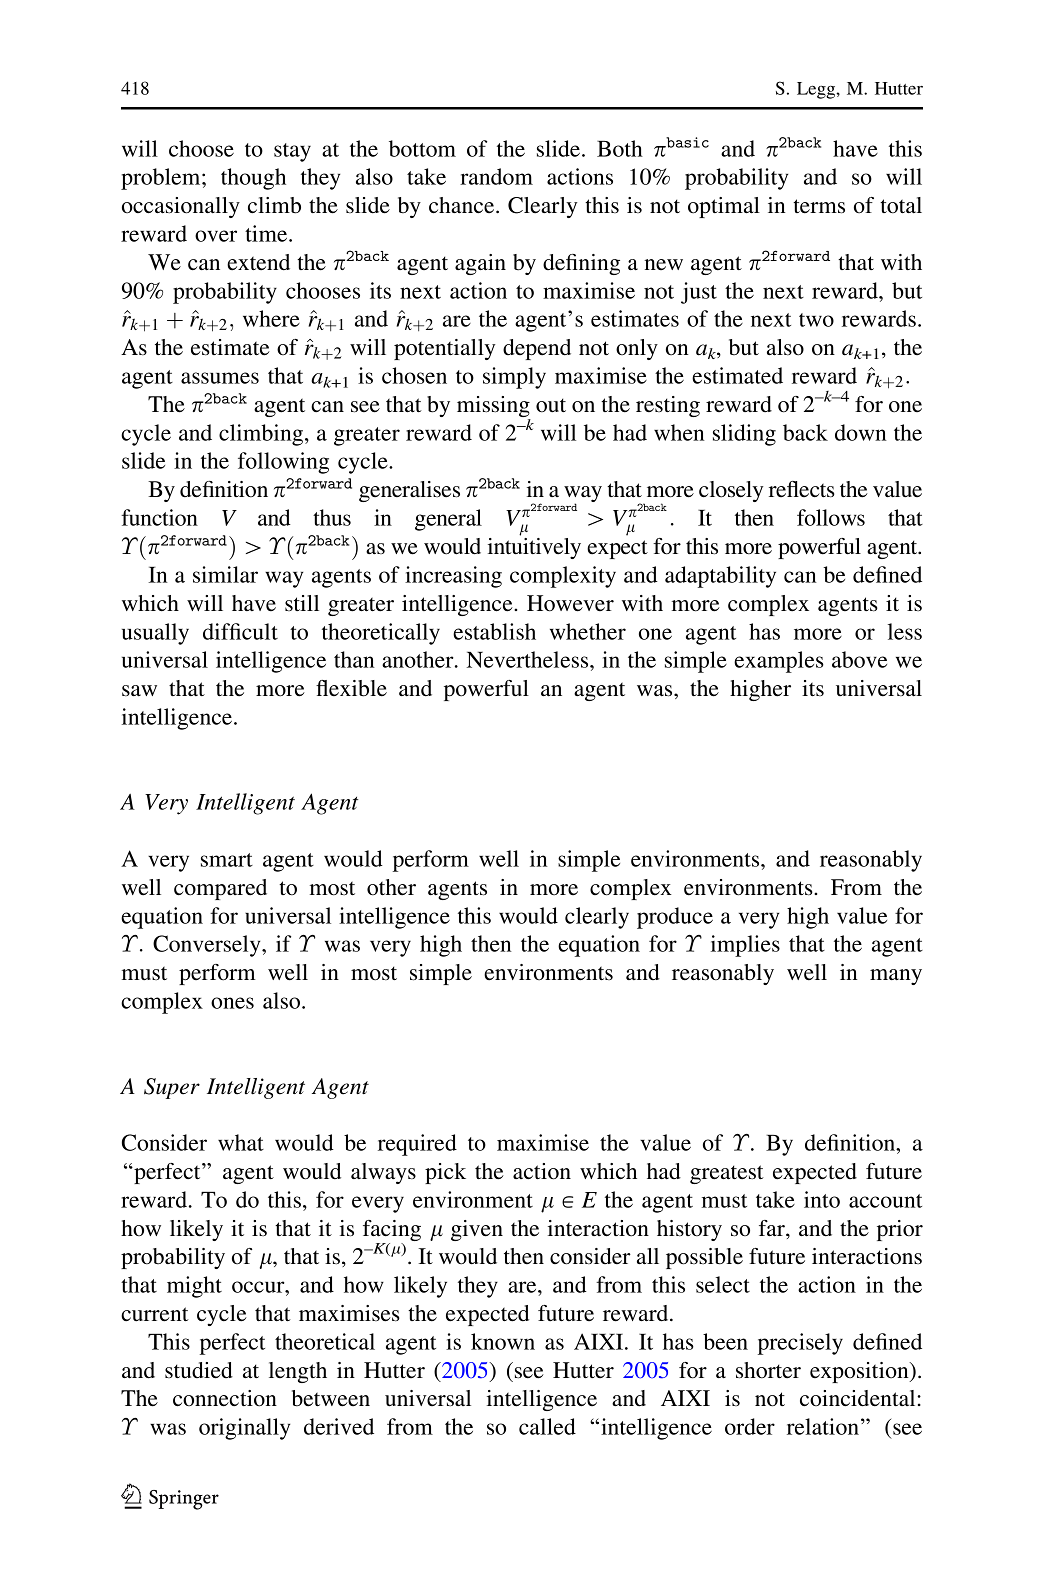  What do you see at coordinates (225, 1398) in the screenshot?
I see `connection` at bounding box center [225, 1398].
